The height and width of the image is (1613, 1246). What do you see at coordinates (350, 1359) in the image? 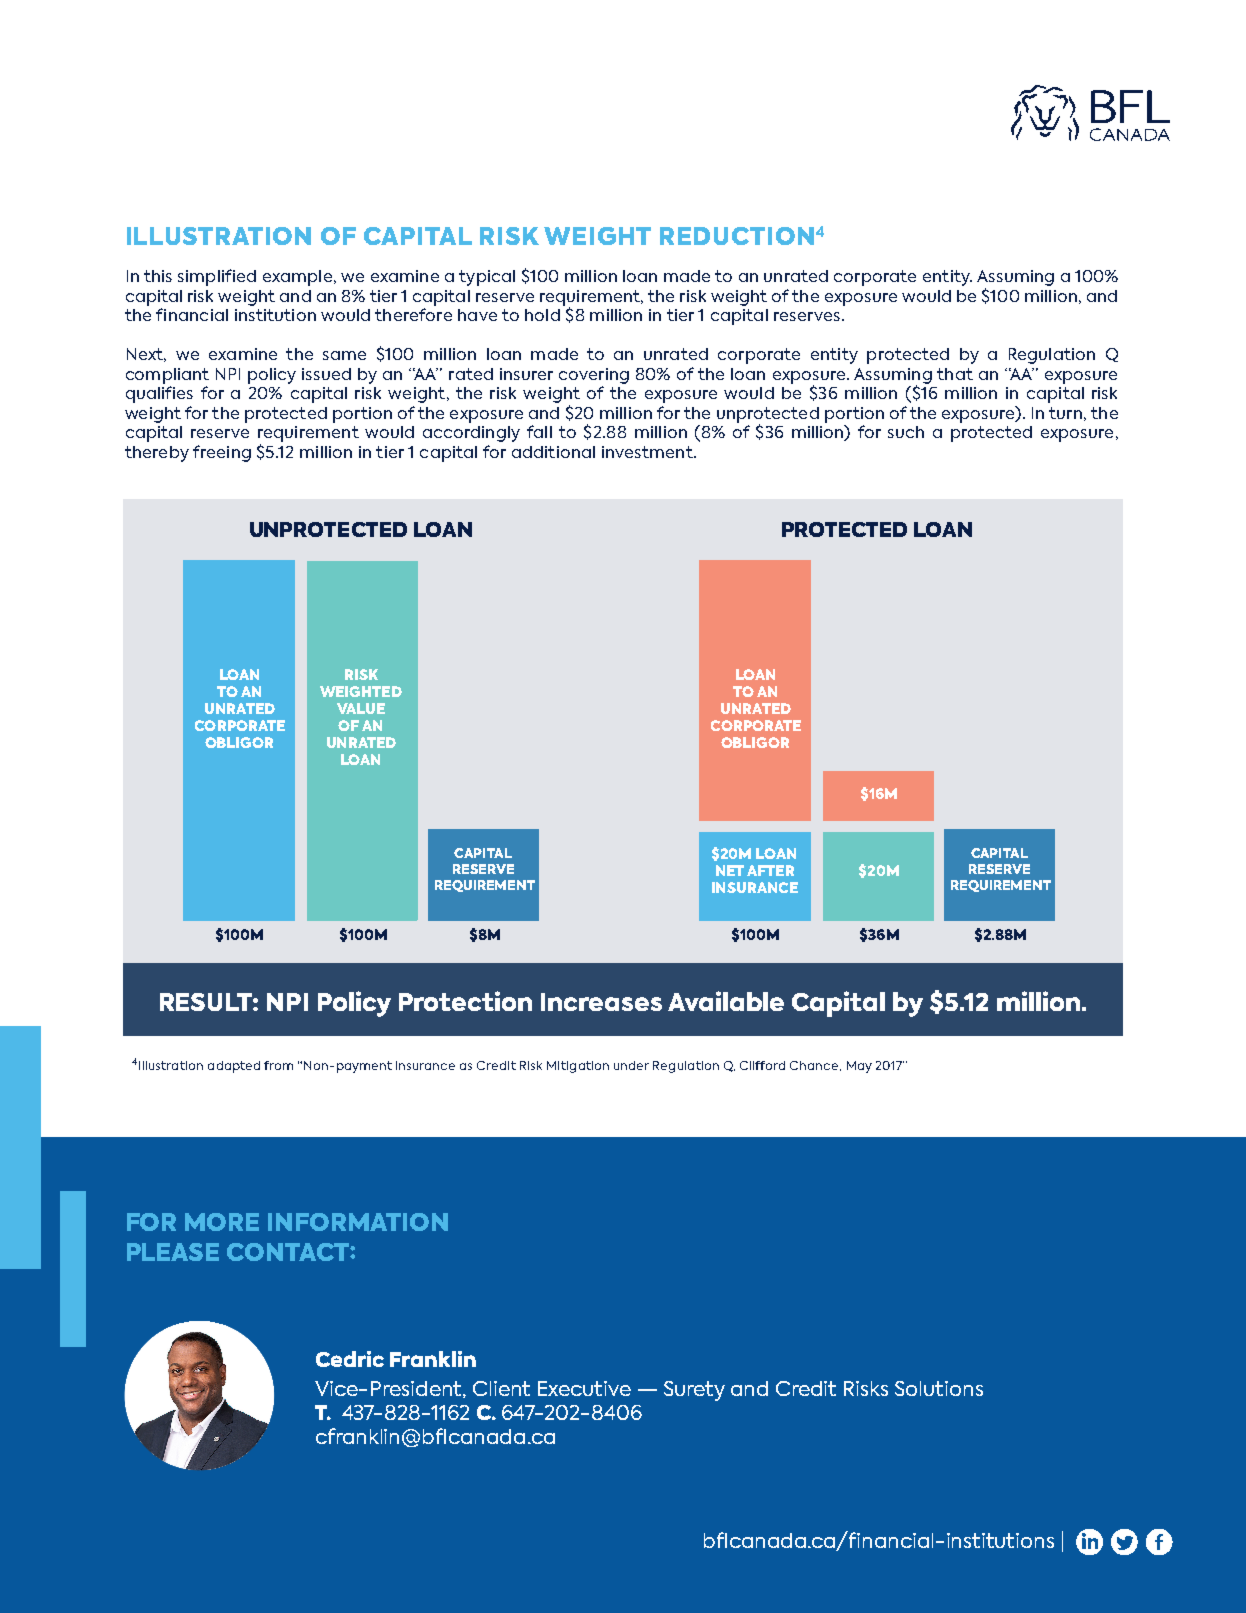
I see `Cedric` at bounding box center [350, 1359].
